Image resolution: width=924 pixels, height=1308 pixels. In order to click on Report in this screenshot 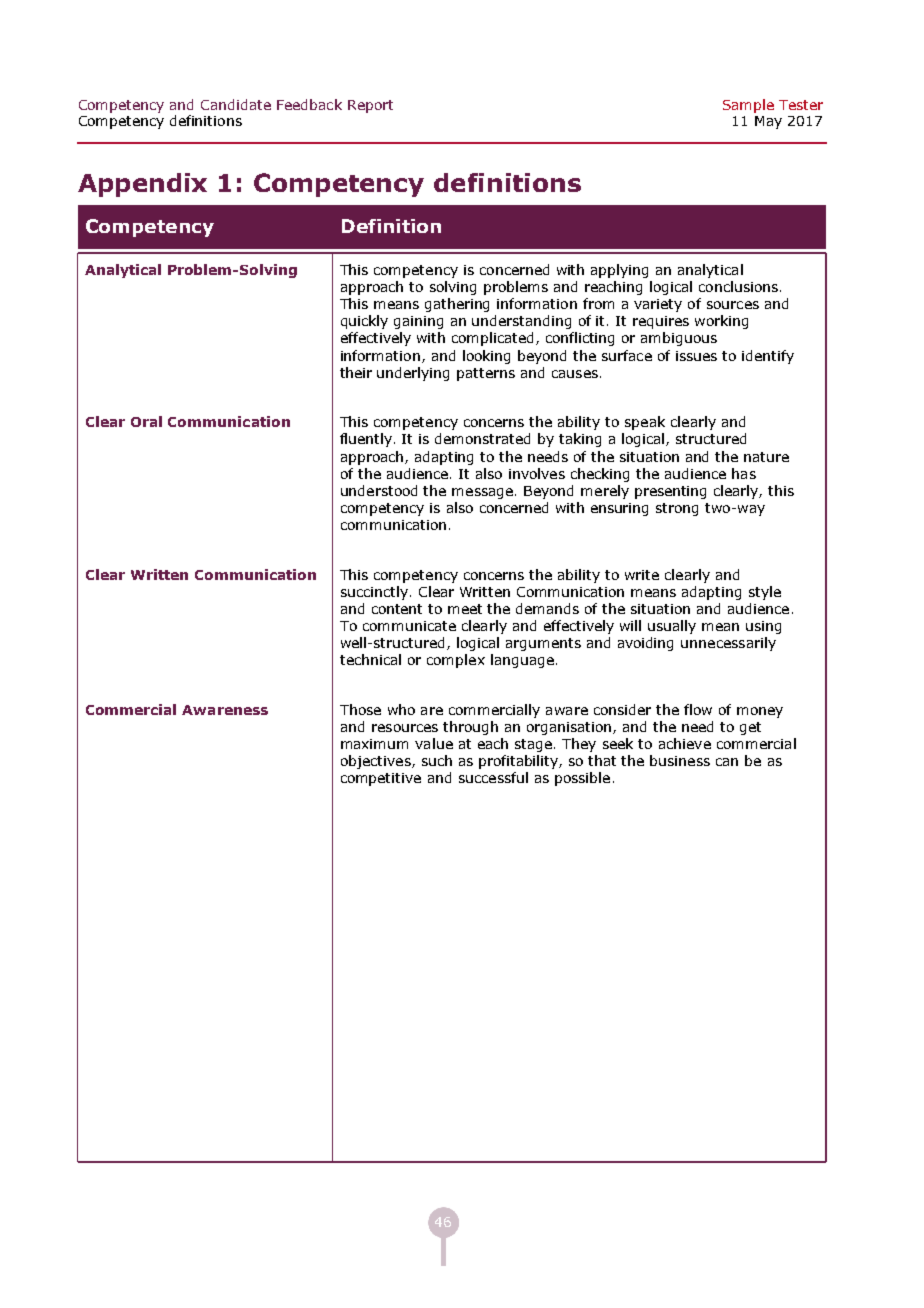, I will do `click(370, 106)`.
